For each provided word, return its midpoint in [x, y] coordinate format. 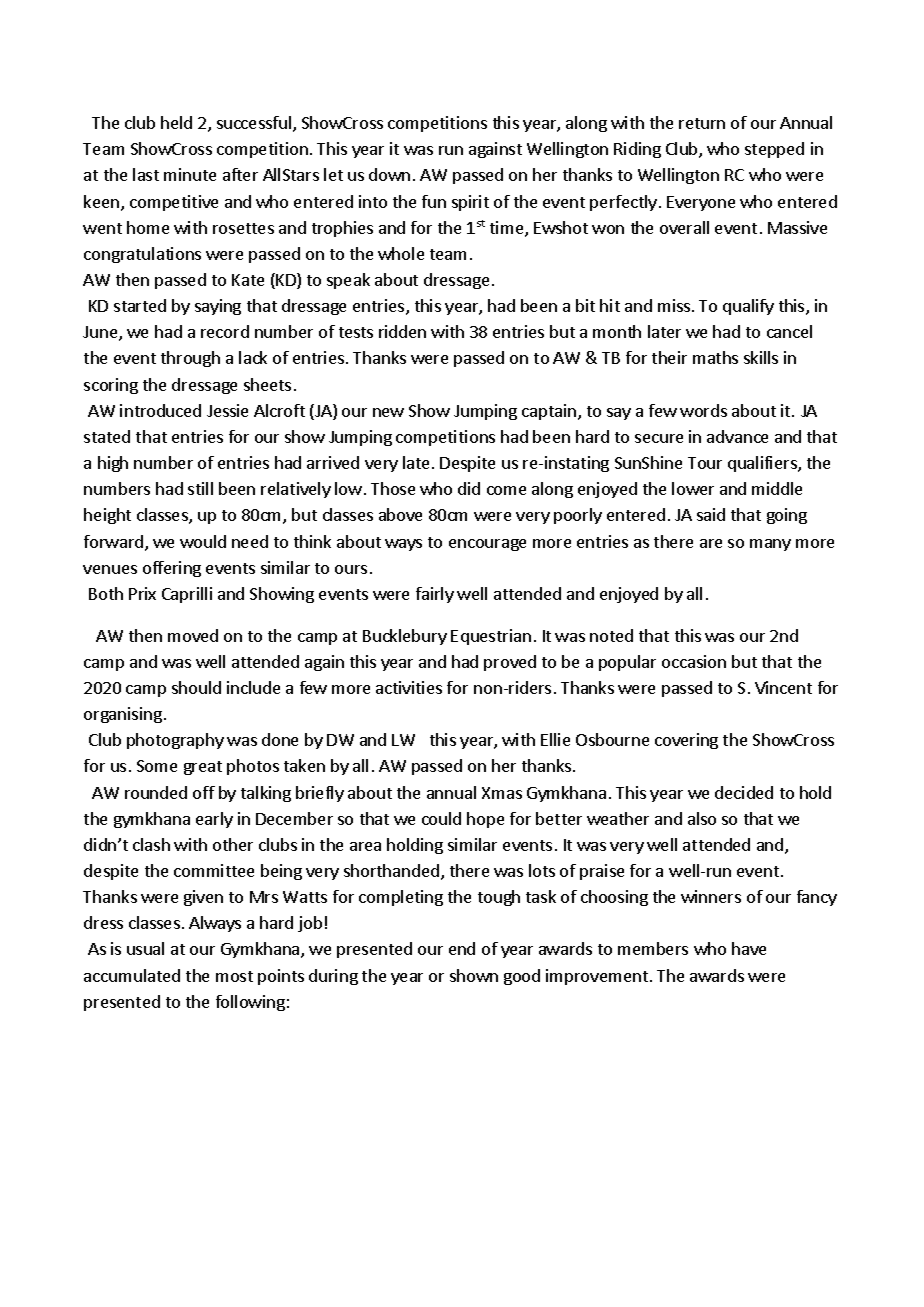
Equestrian [491, 637]
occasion [694, 661]
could [441, 818]
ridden [402, 331]
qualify [748, 307]
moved [193, 635]
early [214, 820]
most [234, 976]
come [506, 490]
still [200, 488]
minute [190, 174]
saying [218, 307]
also [702, 818]
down [389, 174]
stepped [774, 150]
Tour [705, 463]
